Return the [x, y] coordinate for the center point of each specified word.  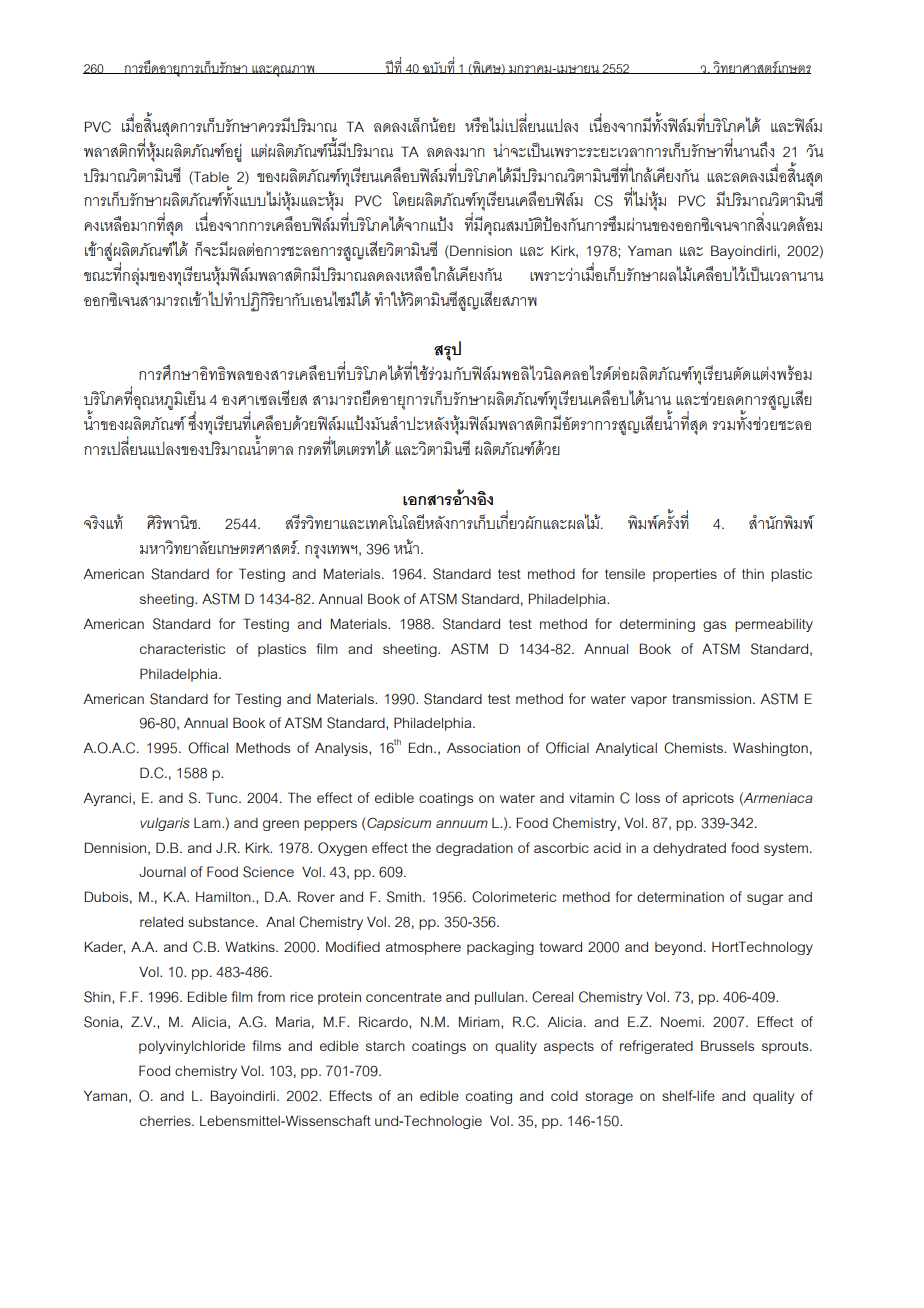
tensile [625, 574]
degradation [474, 849]
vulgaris [165, 824]
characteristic [182, 649]
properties [685, 575]
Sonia [102, 1022]
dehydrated [689, 849]
